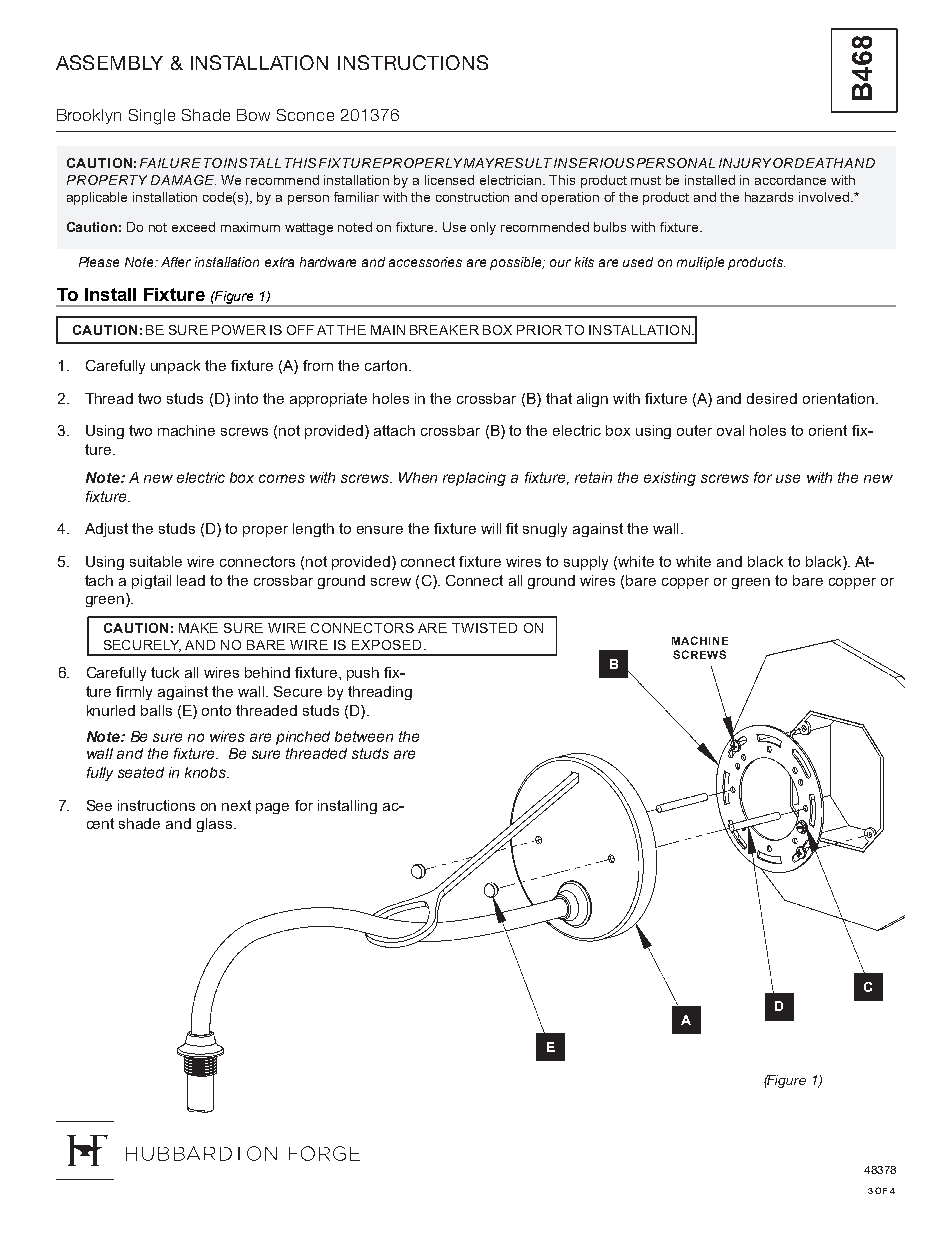  I want to click on Single, so click(152, 117).
